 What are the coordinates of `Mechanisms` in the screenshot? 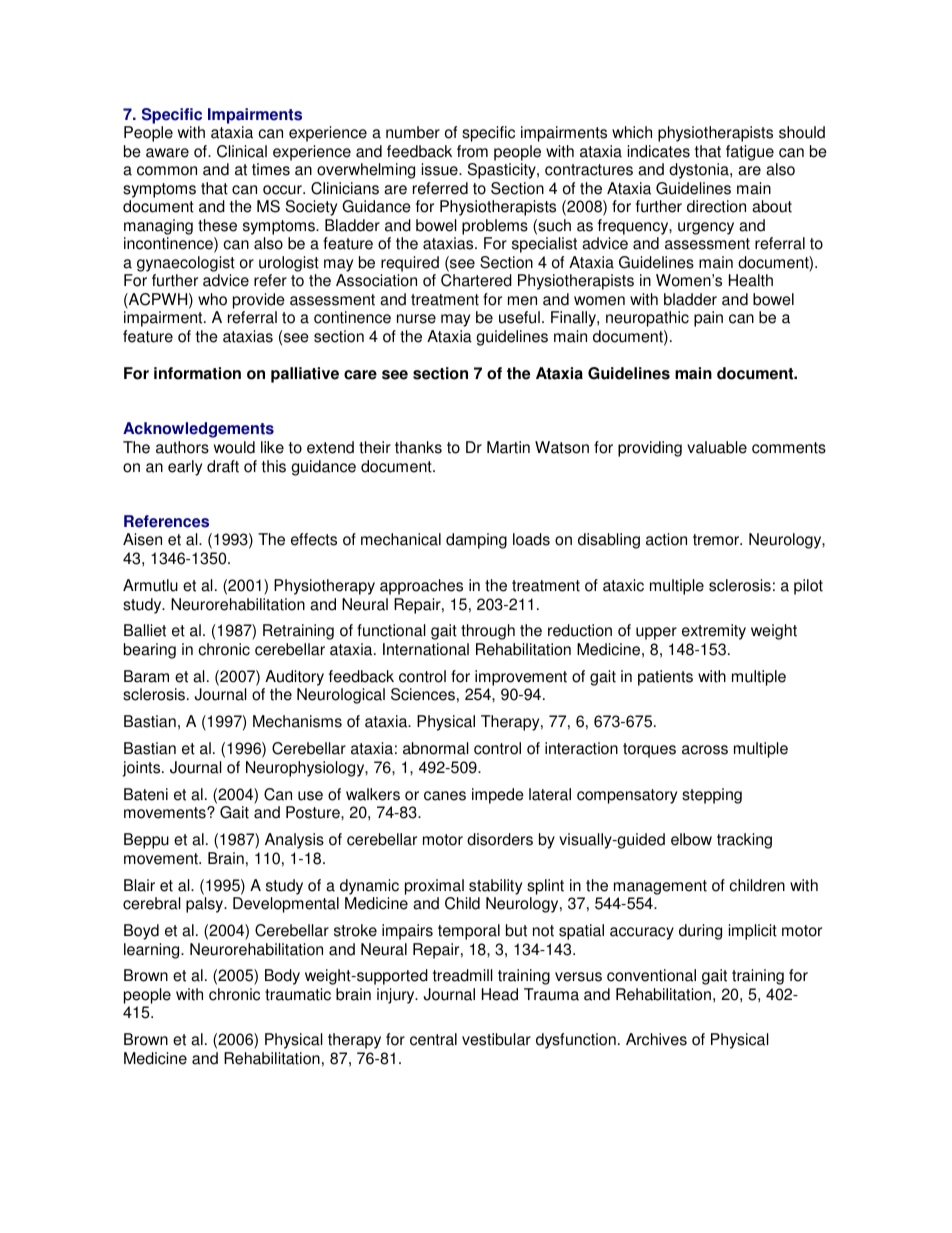 It's located at (297, 721).
